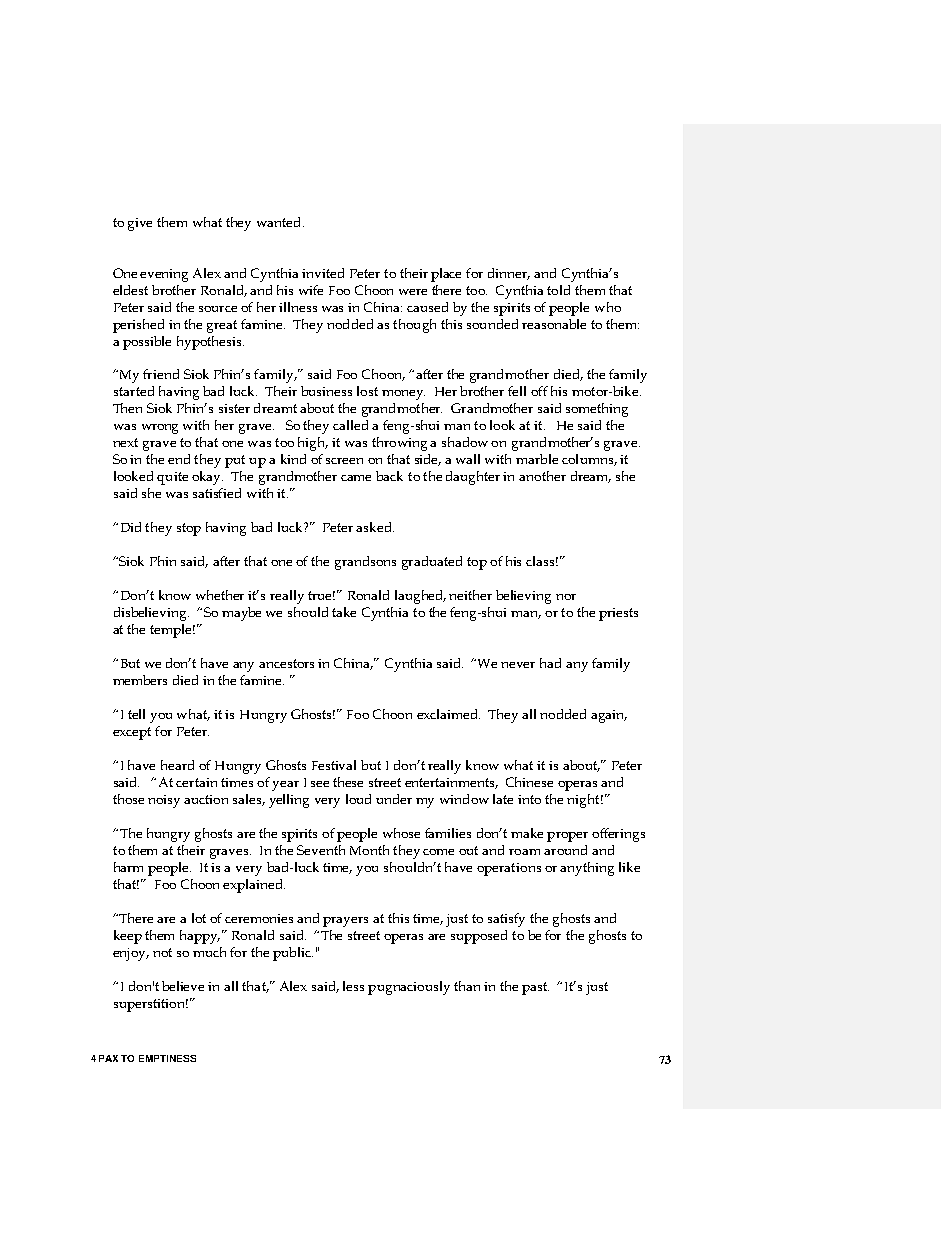 This image has width=952, height=1233. What do you see at coordinates (348, 782) in the image?
I see `these` at bounding box center [348, 782].
